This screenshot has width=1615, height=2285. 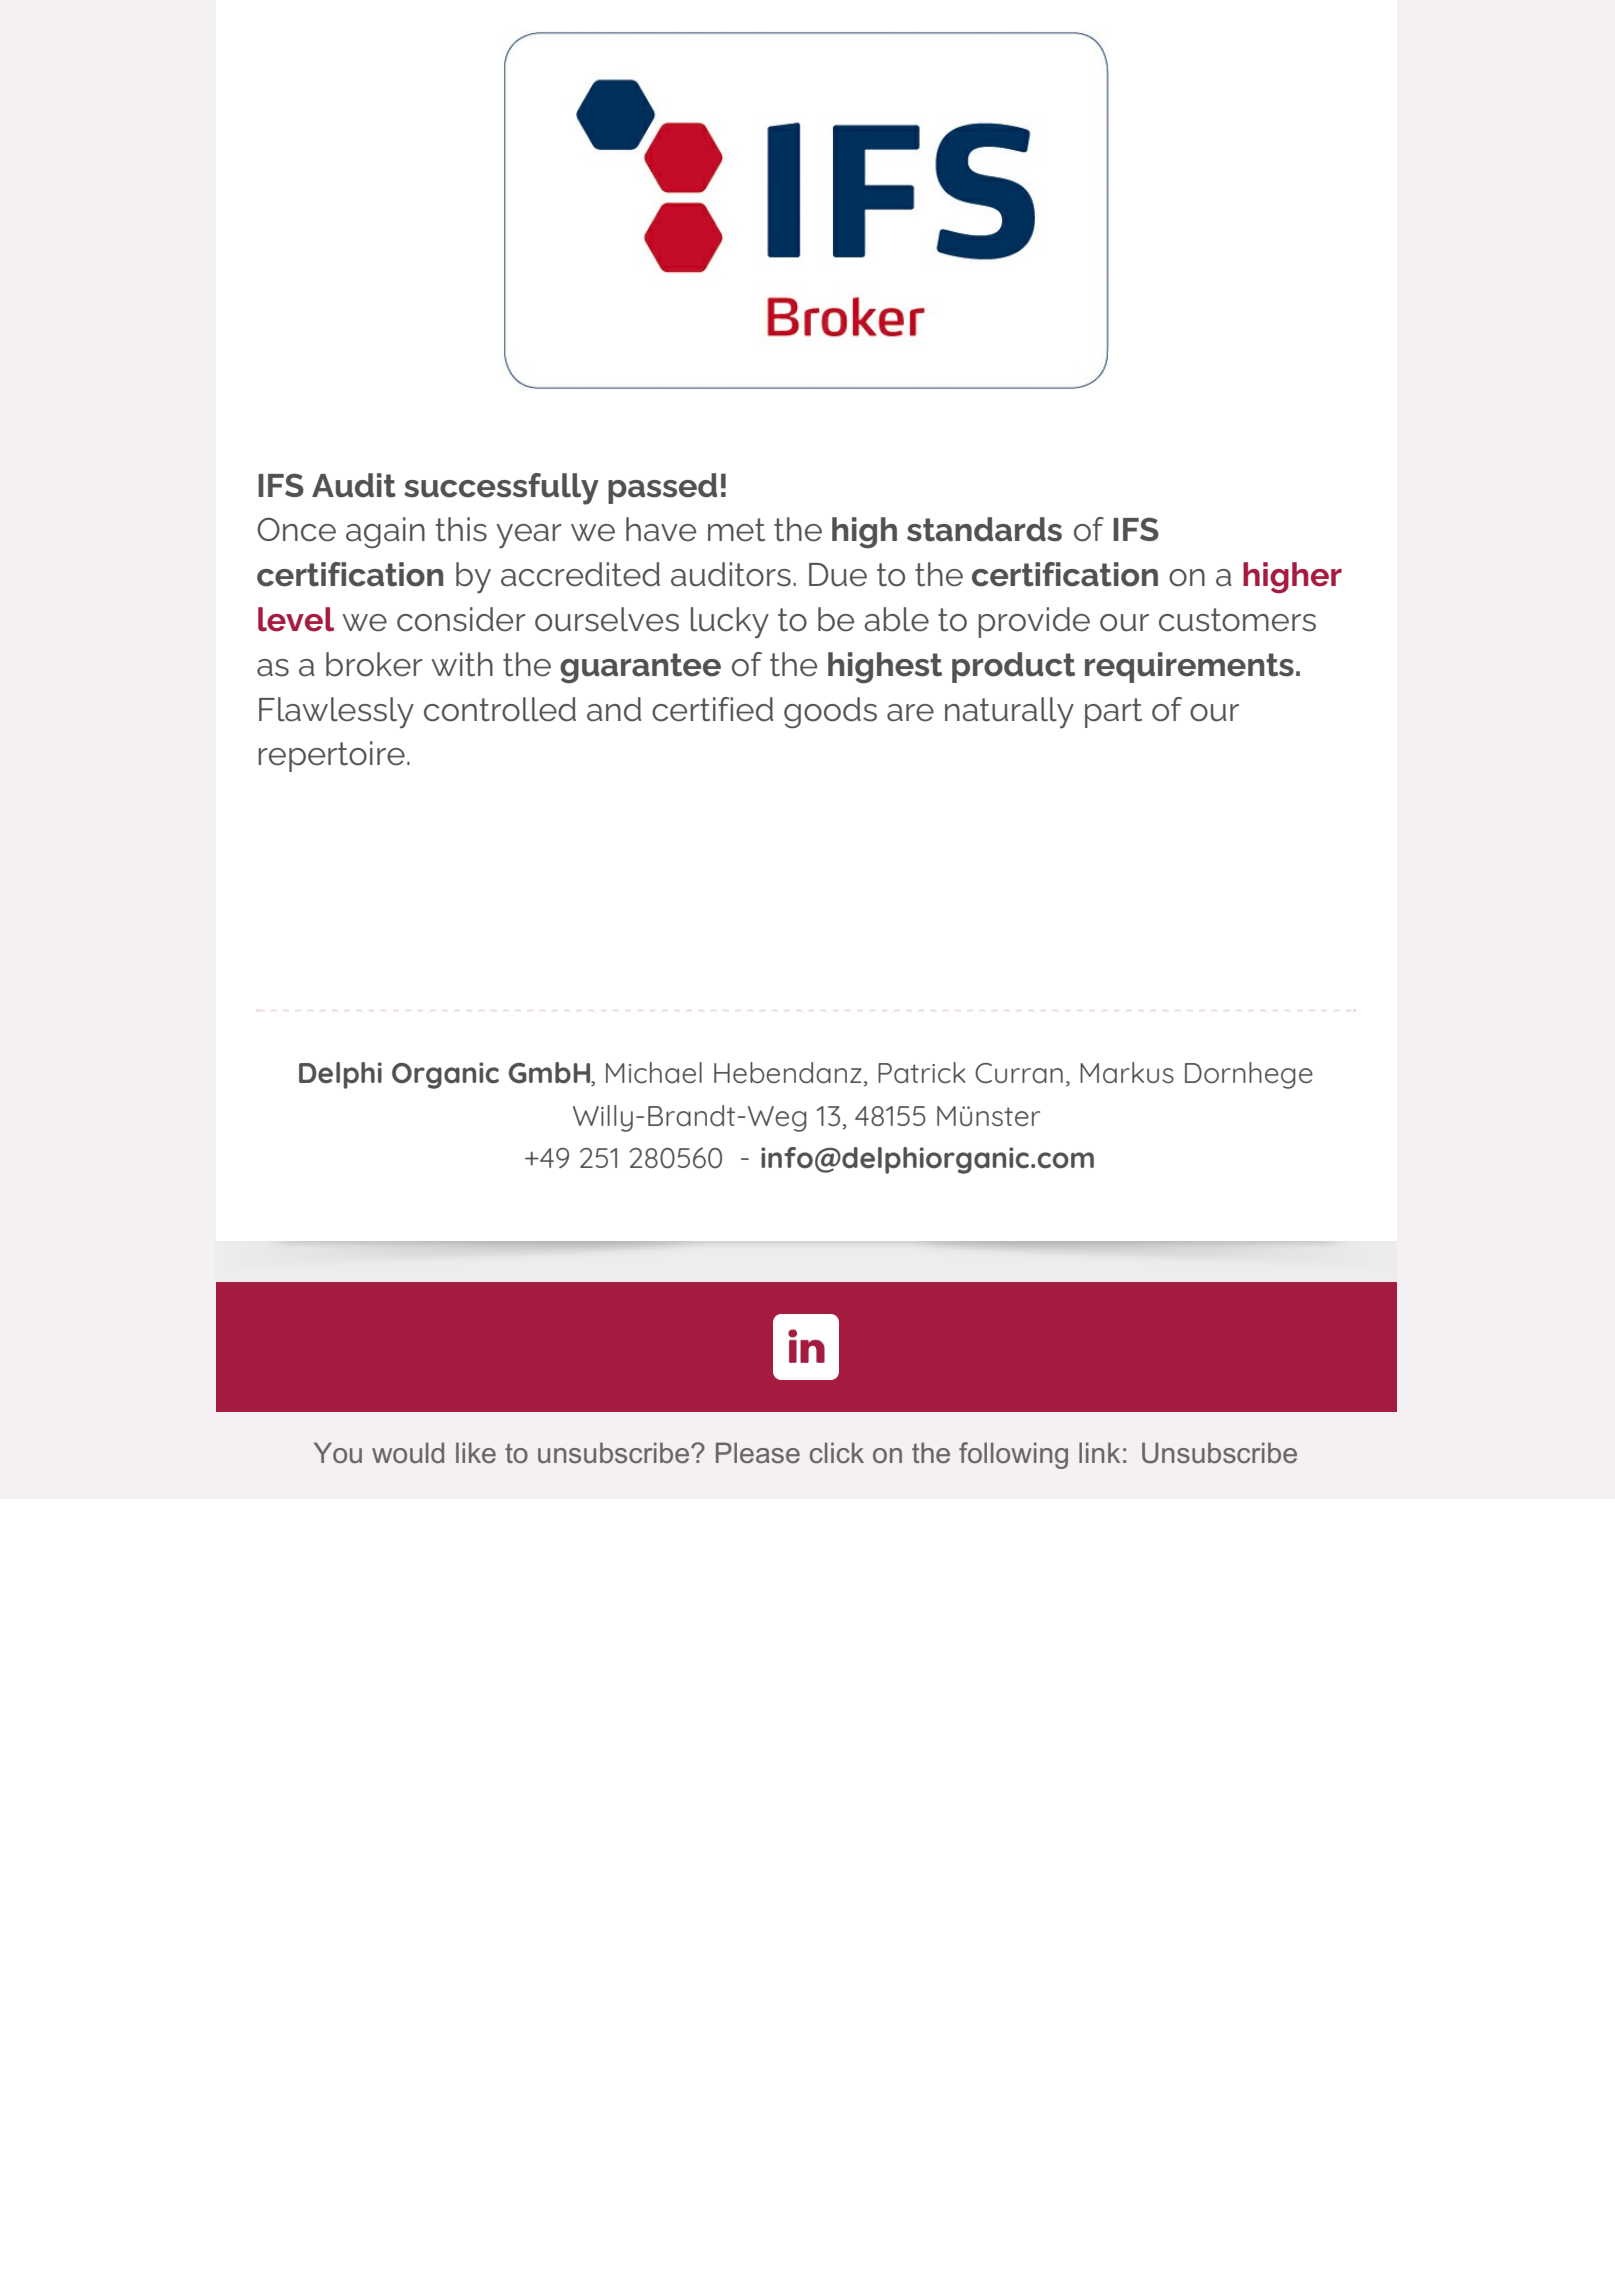 What do you see at coordinates (1019, 1073) in the screenshot?
I see `Curran` at bounding box center [1019, 1073].
